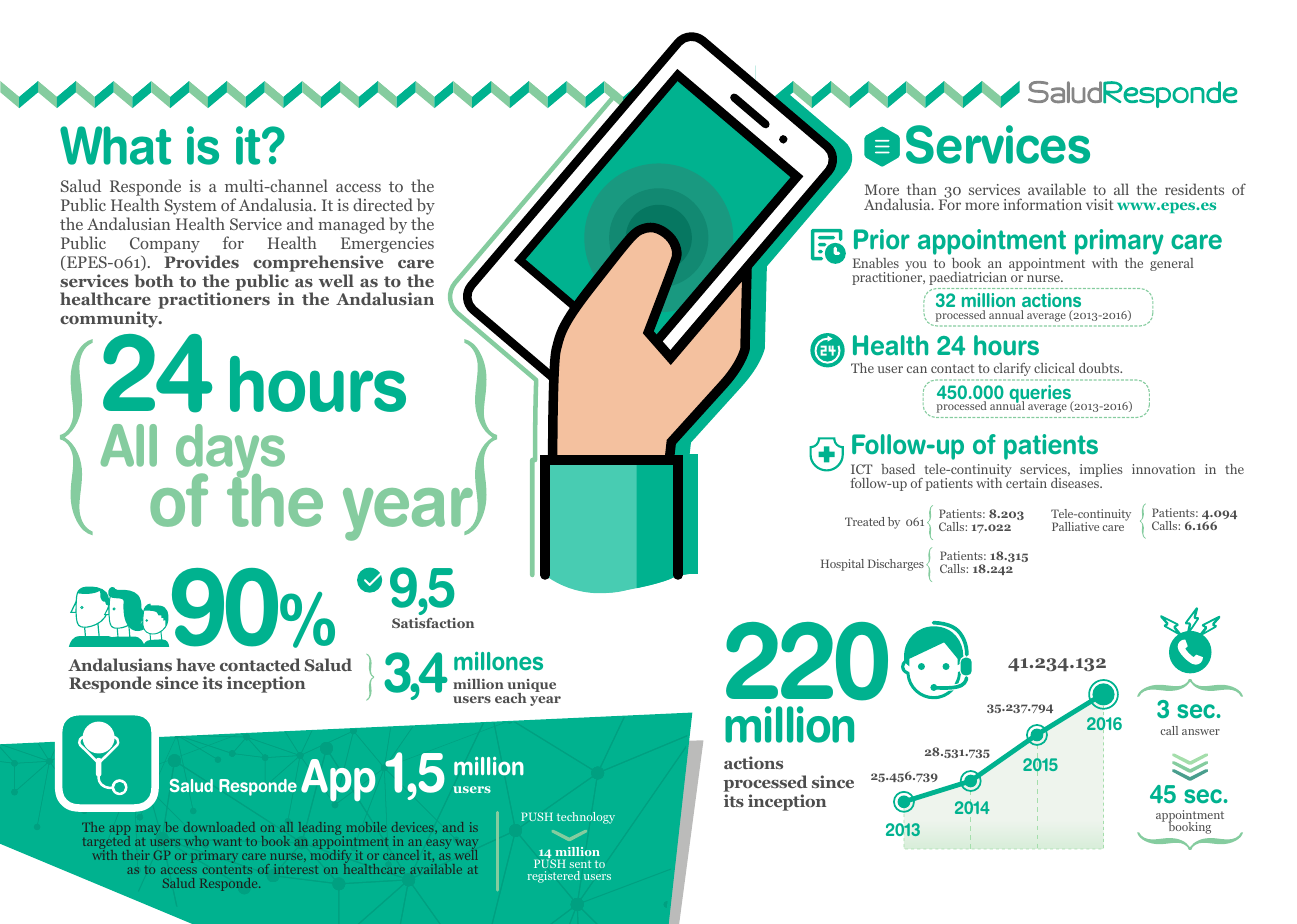 The image size is (1297, 924). What do you see at coordinates (1201, 732) in the page?
I see `answer` at bounding box center [1201, 732].
